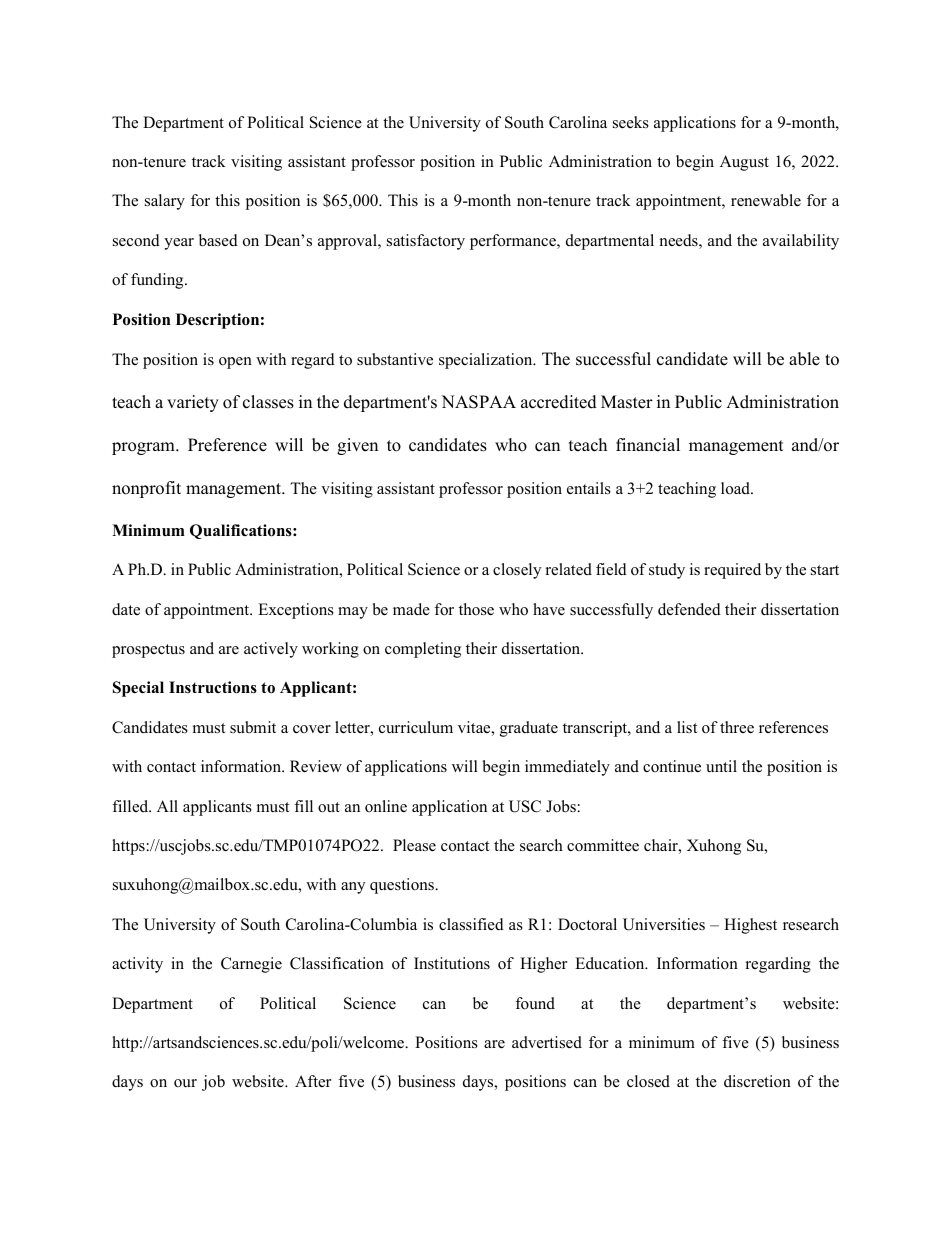 This document has height=1233, width=952. I want to click on August, so click(744, 163).
